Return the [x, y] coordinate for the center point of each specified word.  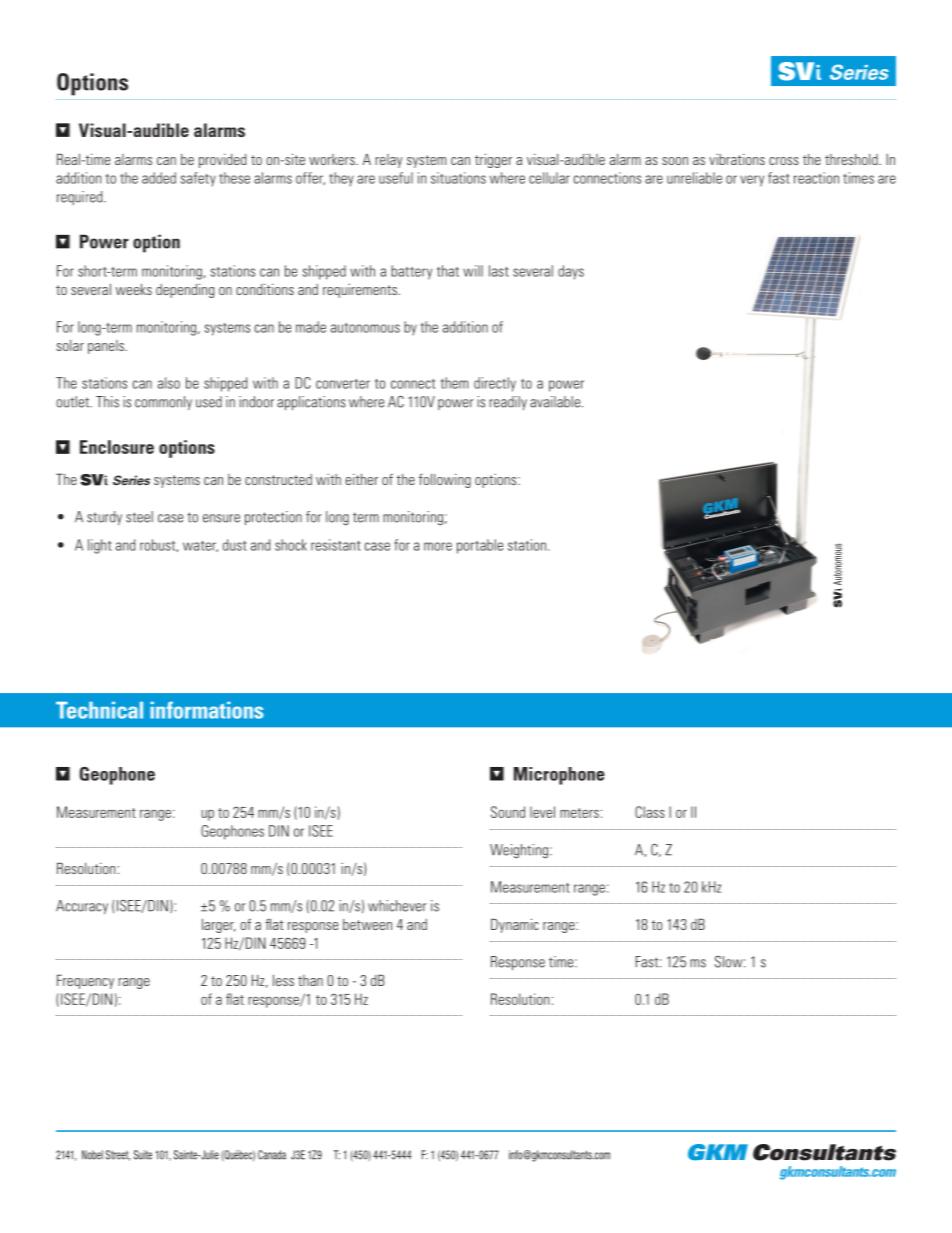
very [752, 181]
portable [480, 546]
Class [650, 812]
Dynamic [515, 925]
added [159, 178]
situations [458, 178]
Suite [143, 1155]
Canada [272, 1155]
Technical [99, 710]
